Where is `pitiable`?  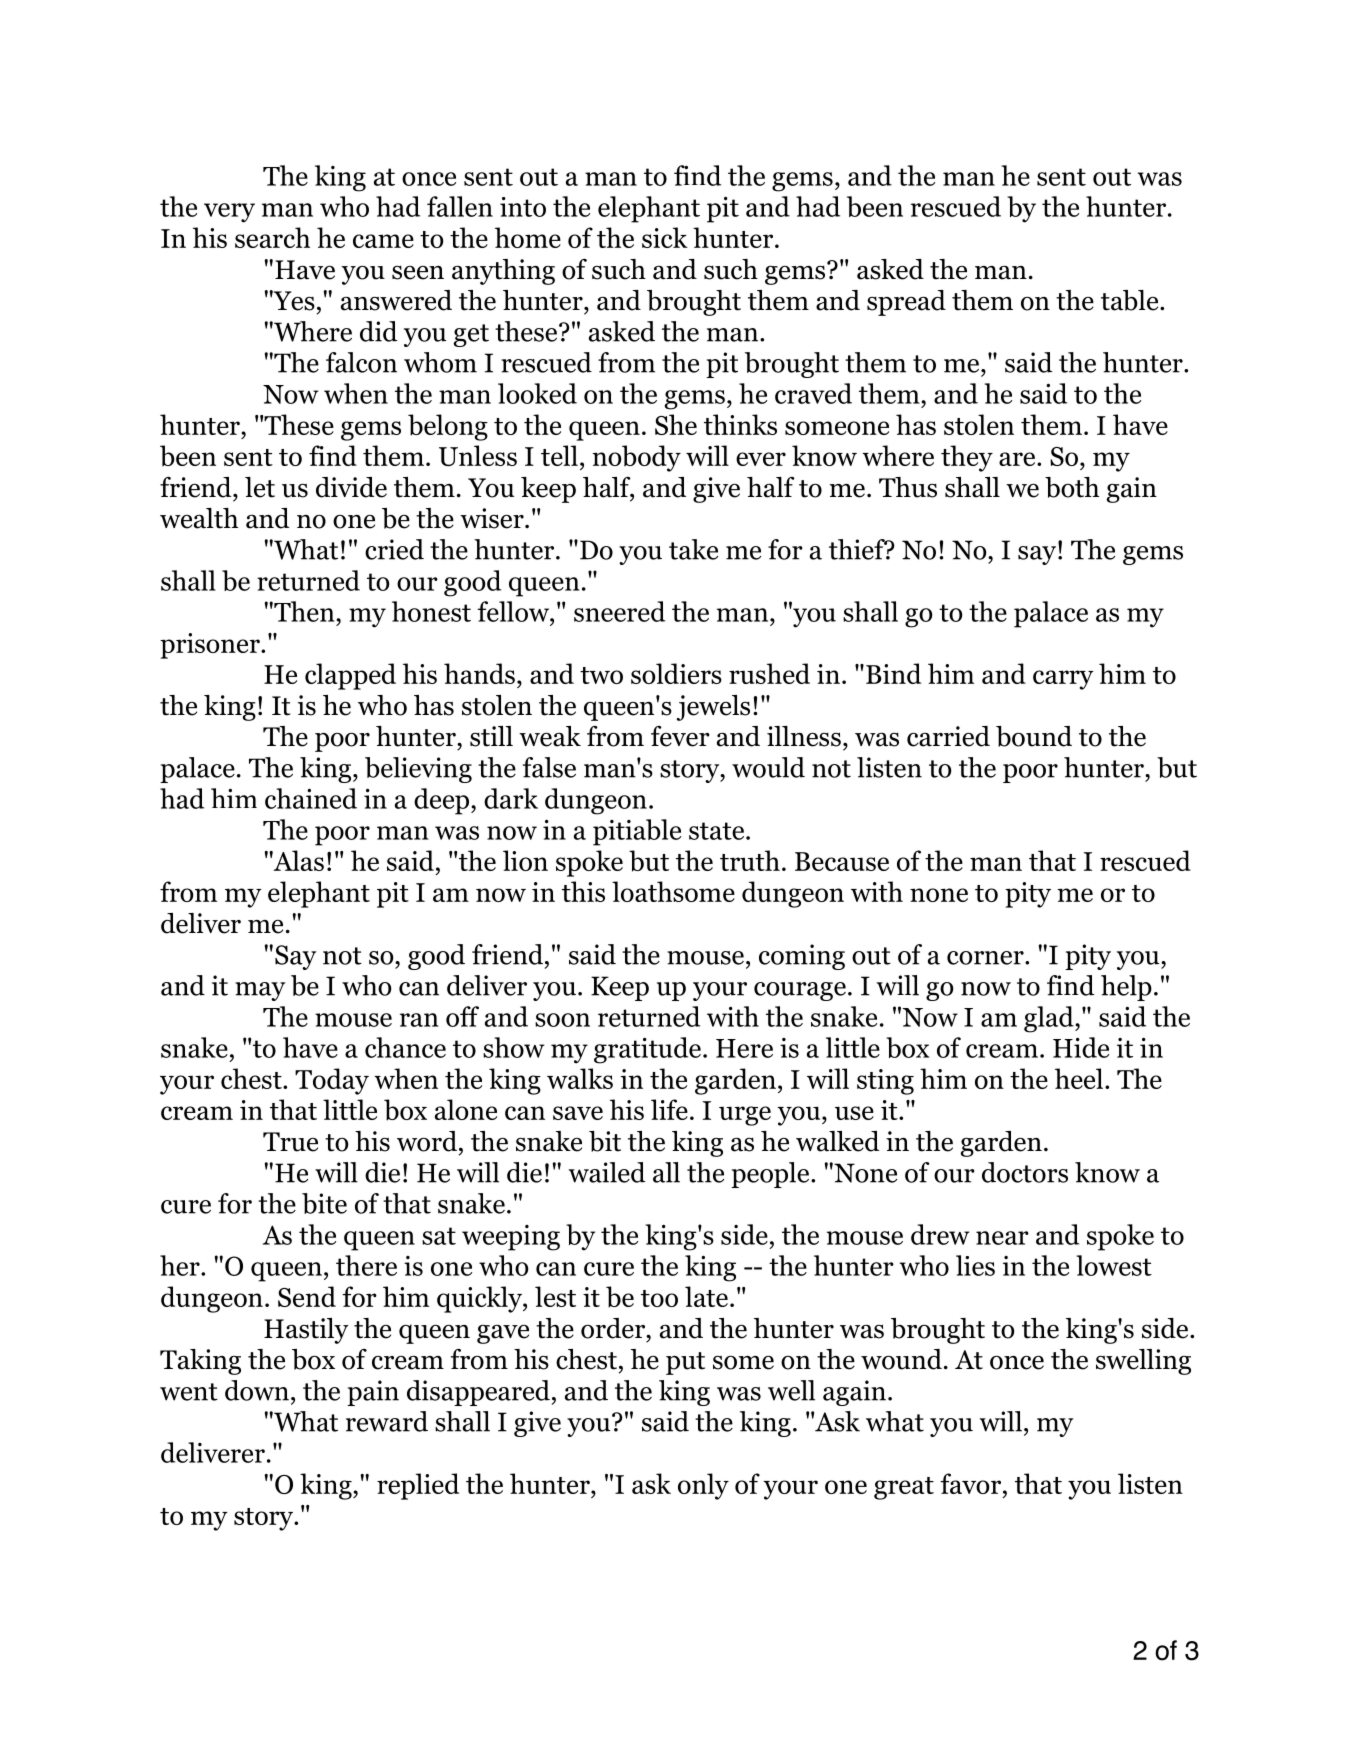
pitiable is located at coordinates (637, 832).
